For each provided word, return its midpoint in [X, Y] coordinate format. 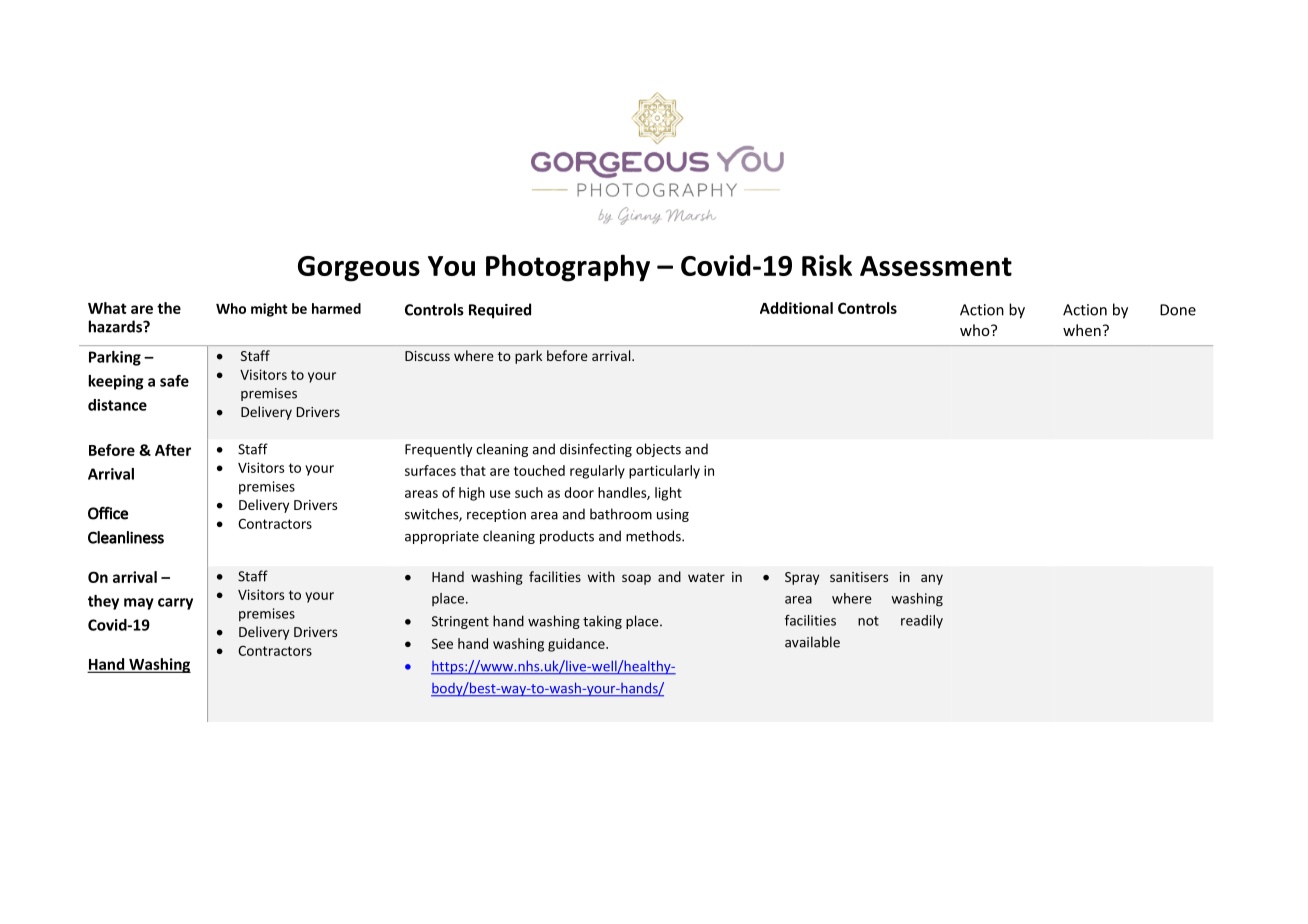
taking [602, 622]
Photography [568, 268]
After [173, 450]
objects [658, 450]
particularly [664, 472]
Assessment [936, 266]
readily [922, 622]
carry [175, 604]
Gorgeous [359, 269]
